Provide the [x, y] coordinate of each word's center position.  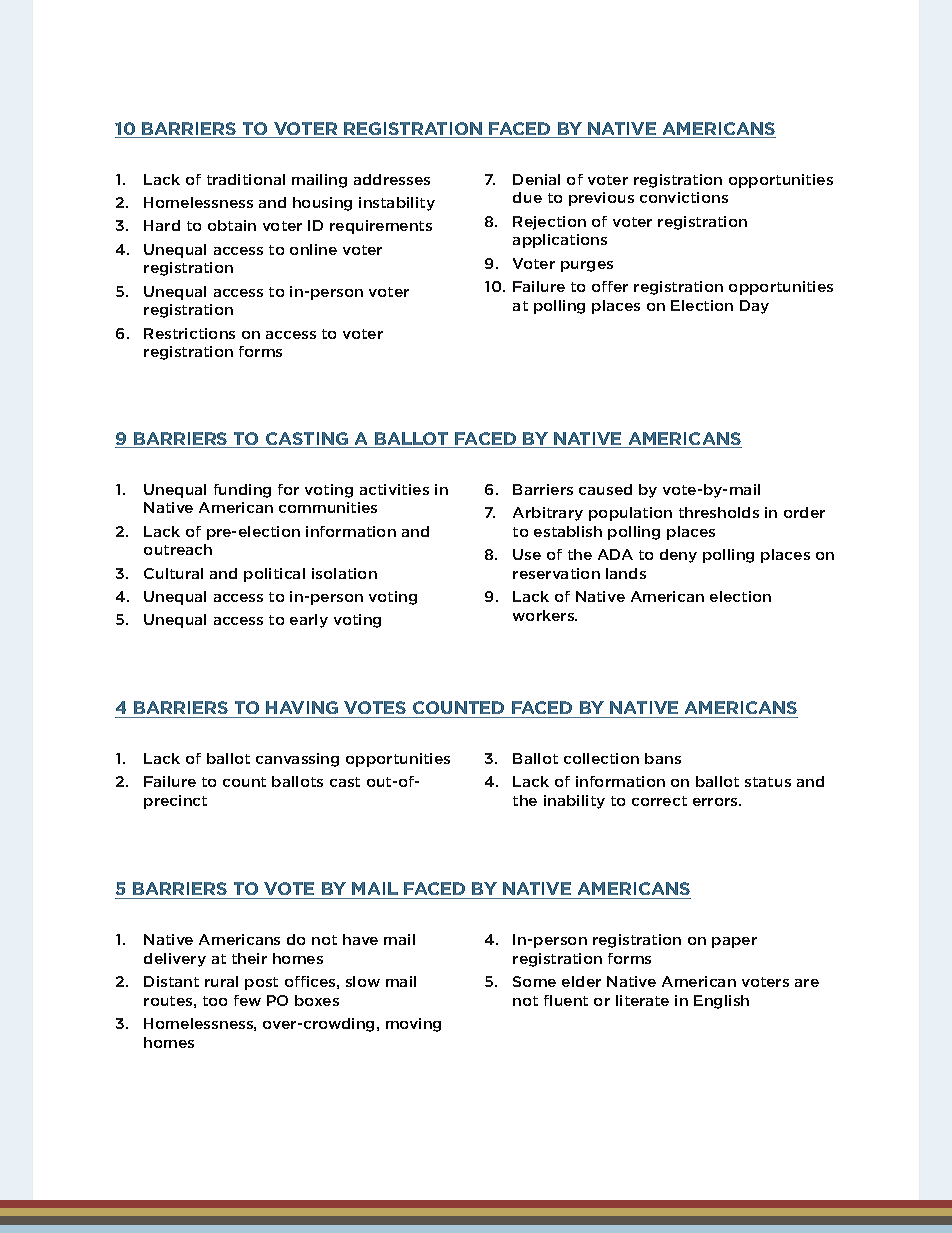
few [247, 1000]
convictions [684, 197]
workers [545, 615]
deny [678, 556]
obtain [232, 225]
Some [534, 981]
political [274, 575]
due [527, 197]
